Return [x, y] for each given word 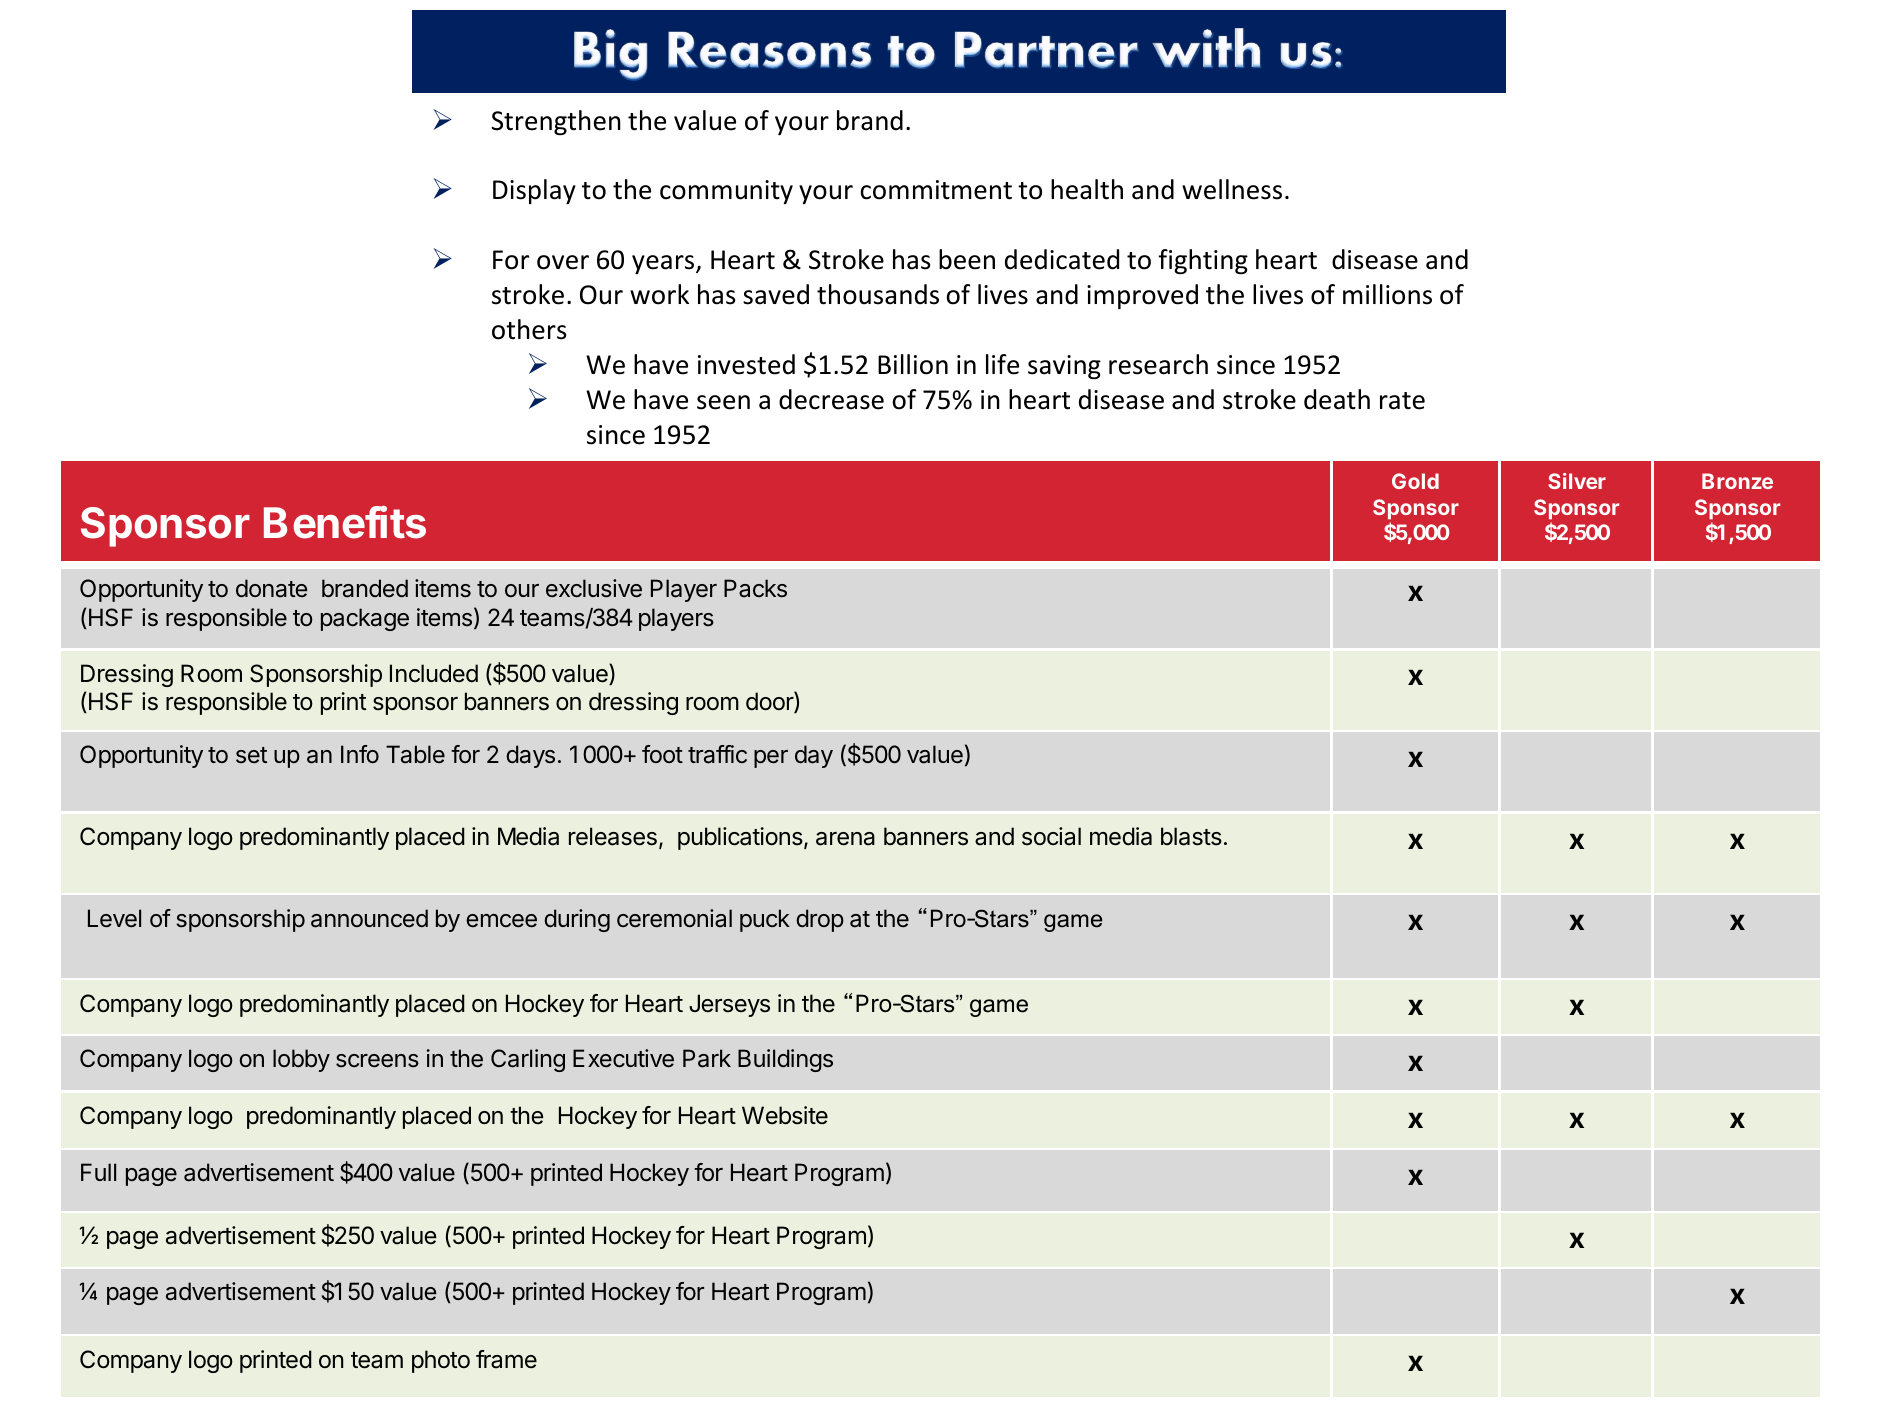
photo [441, 1361]
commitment [936, 190]
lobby [301, 1060]
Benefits [345, 522]
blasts [1191, 836]
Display [534, 191]
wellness [1232, 189]
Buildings [785, 1060]
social [1051, 836]
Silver [1577, 481]
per [771, 759]
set [251, 755]
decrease [831, 399]
